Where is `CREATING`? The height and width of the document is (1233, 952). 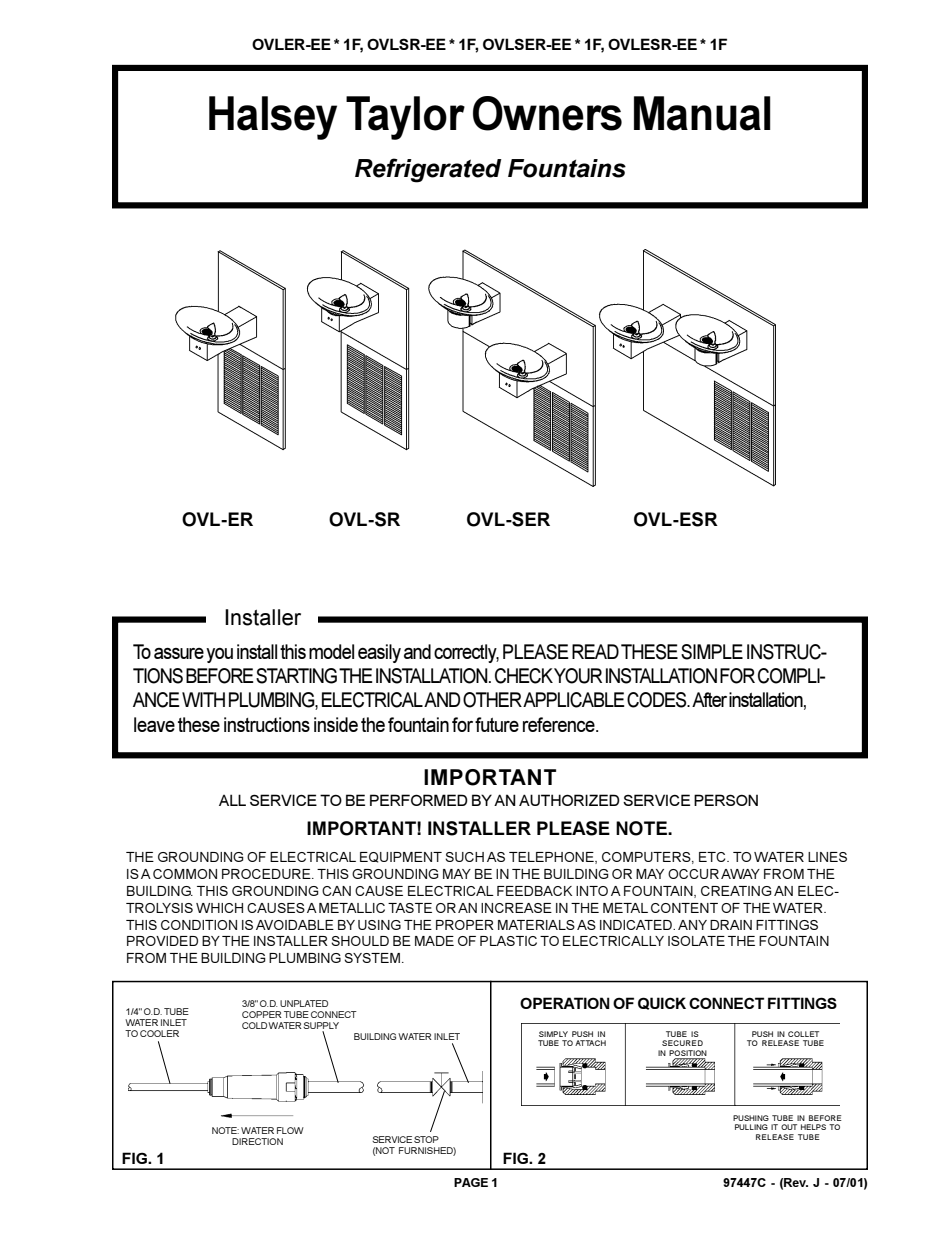
CREATING is located at coordinates (736, 891).
